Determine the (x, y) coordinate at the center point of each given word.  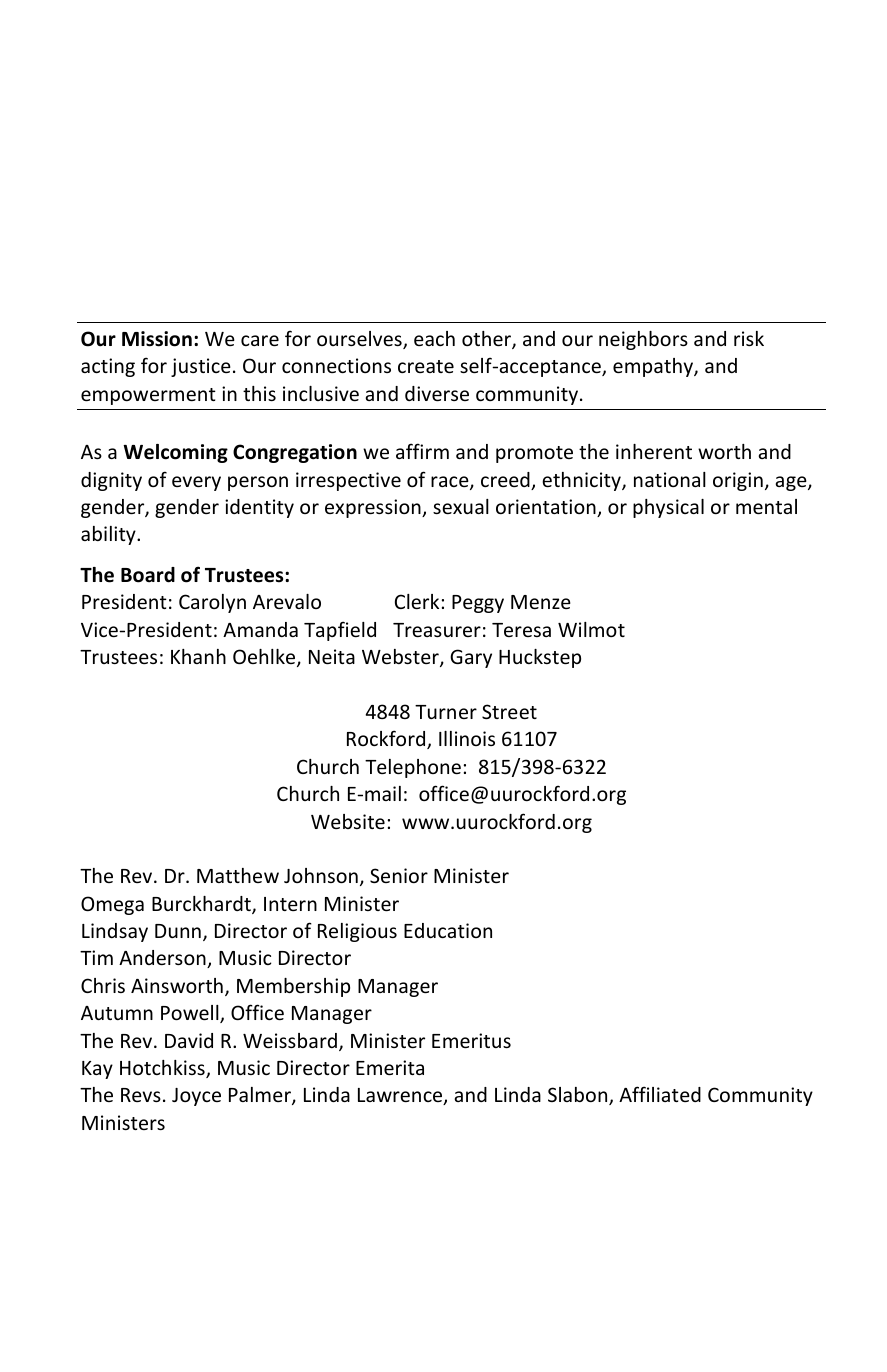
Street (509, 711)
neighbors (643, 340)
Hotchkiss (163, 1069)
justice (201, 367)
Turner (446, 712)
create (426, 366)
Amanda (260, 629)
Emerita (390, 1067)
